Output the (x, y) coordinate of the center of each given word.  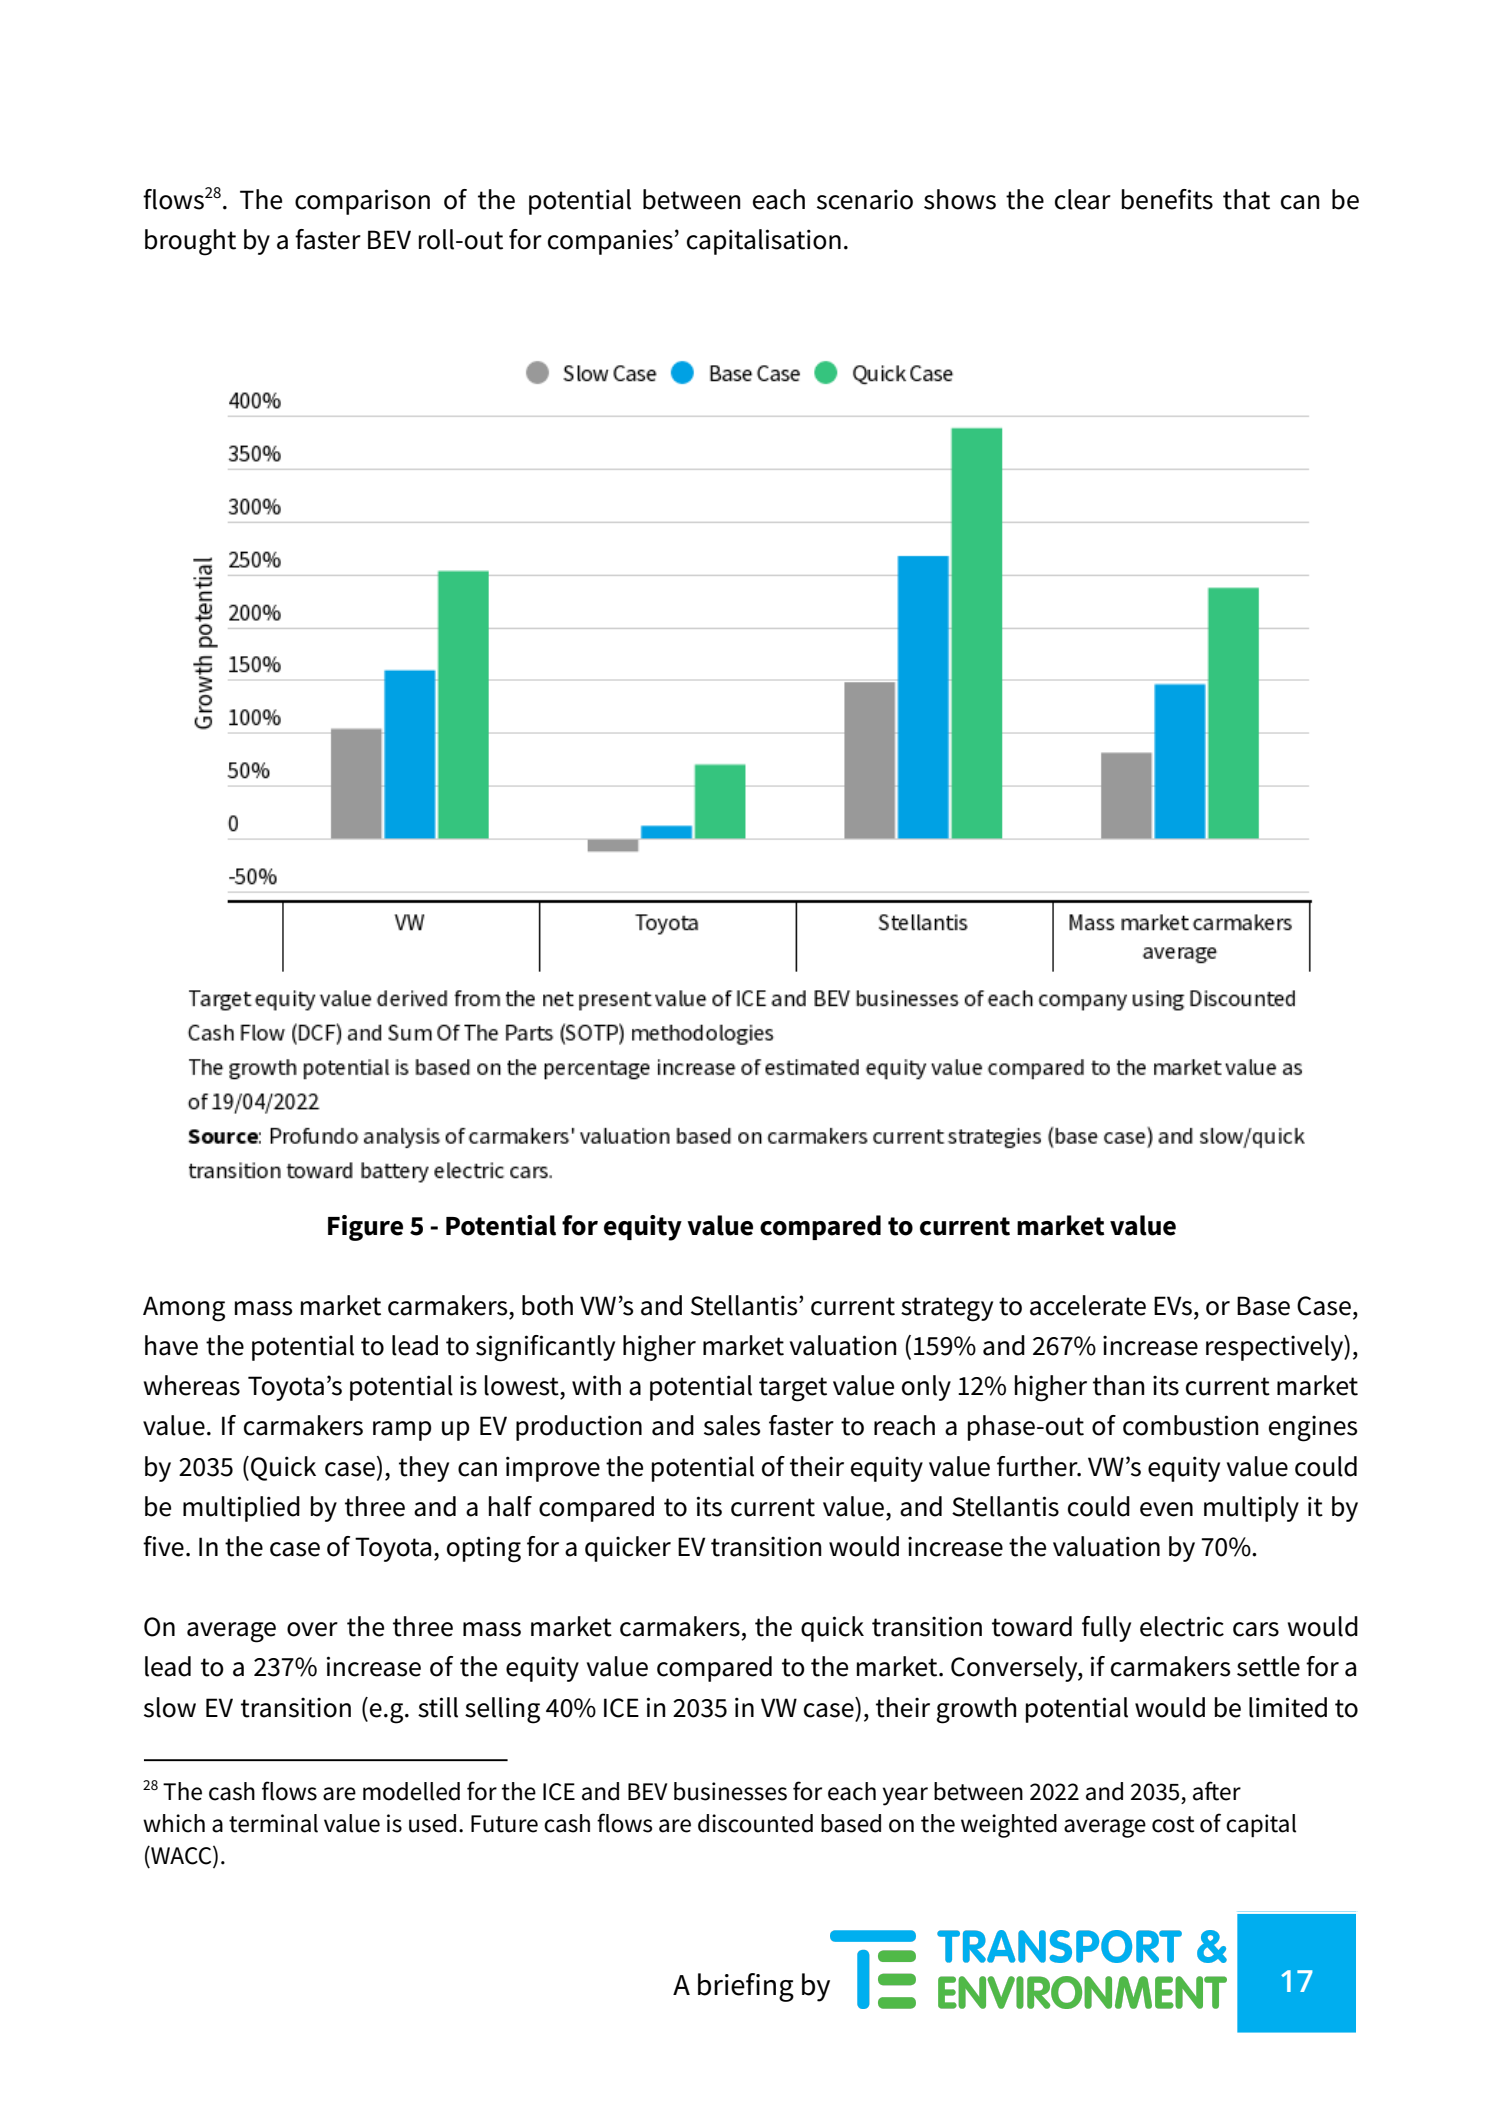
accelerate (1088, 1305)
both (547, 1305)
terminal (273, 1823)
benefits (1167, 199)
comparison (362, 202)
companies (610, 242)
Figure (365, 1228)
